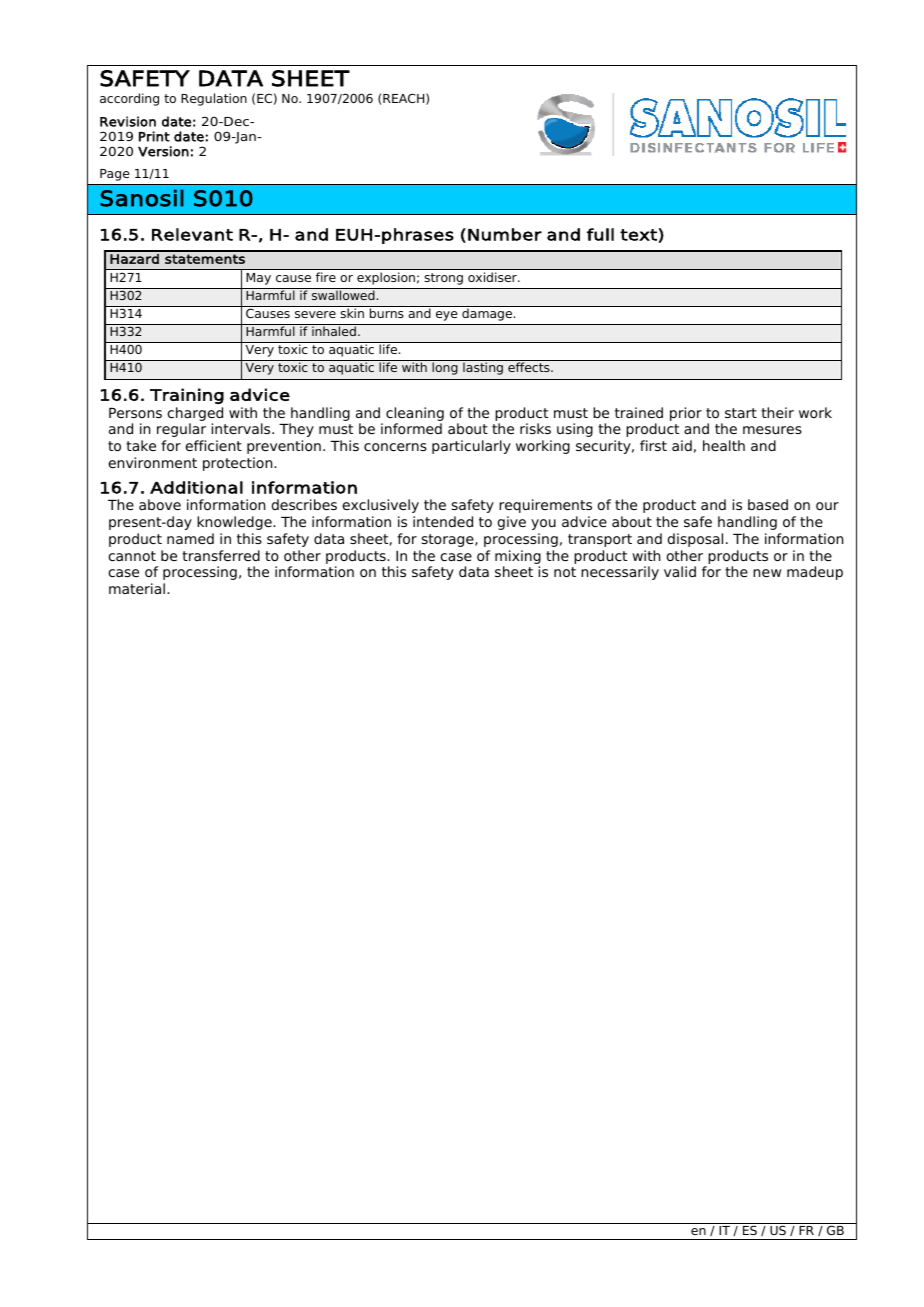  What do you see at coordinates (741, 413) in the screenshot?
I see `start` at bounding box center [741, 413].
